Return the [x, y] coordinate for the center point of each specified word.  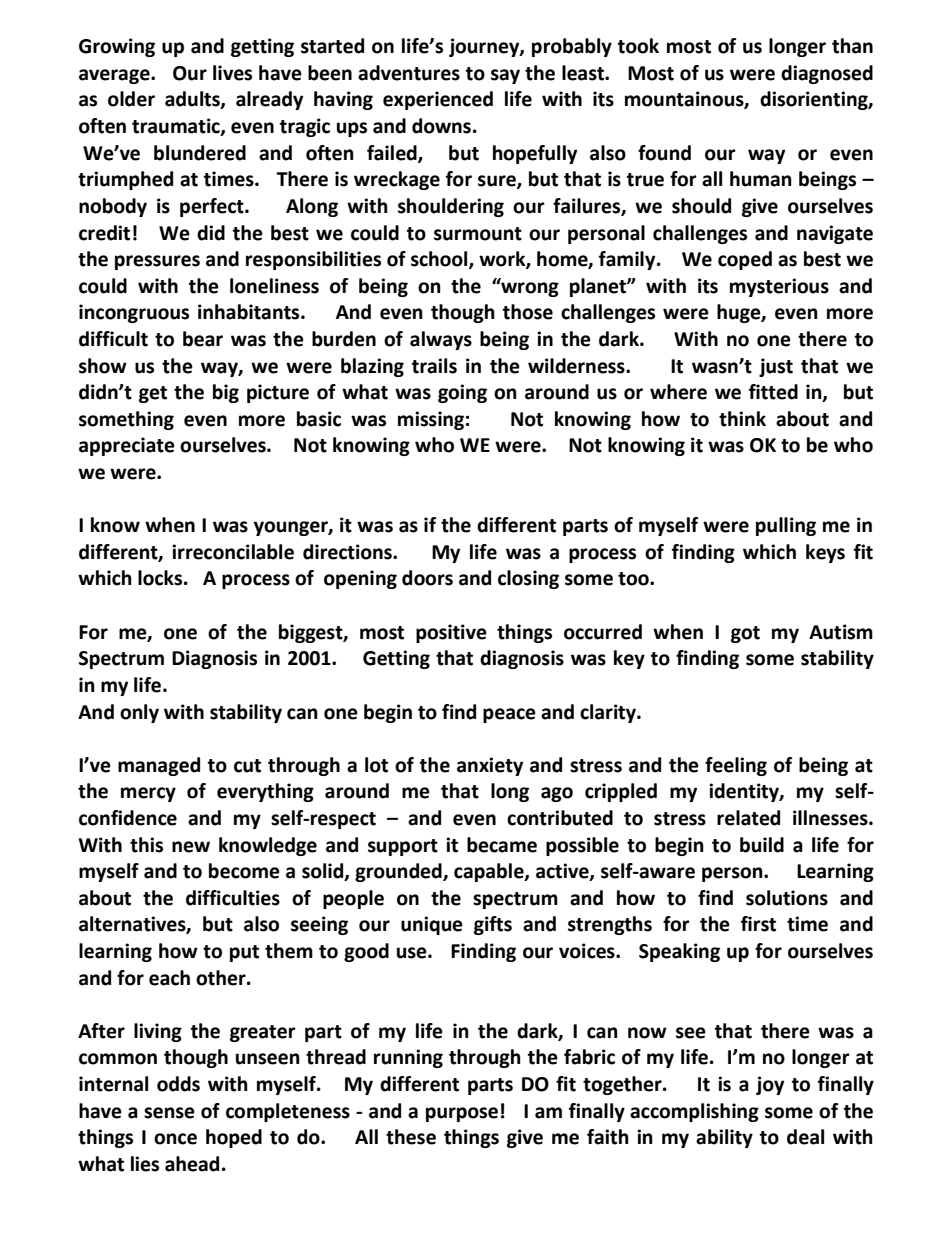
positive [451, 633]
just [776, 367]
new [191, 847]
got [745, 634]
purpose [462, 1114]
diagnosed [827, 74]
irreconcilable [233, 552]
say [505, 76]
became [502, 845]
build [762, 845]
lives [232, 73]
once [175, 1139]
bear [203, 339]
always [441, 340]
